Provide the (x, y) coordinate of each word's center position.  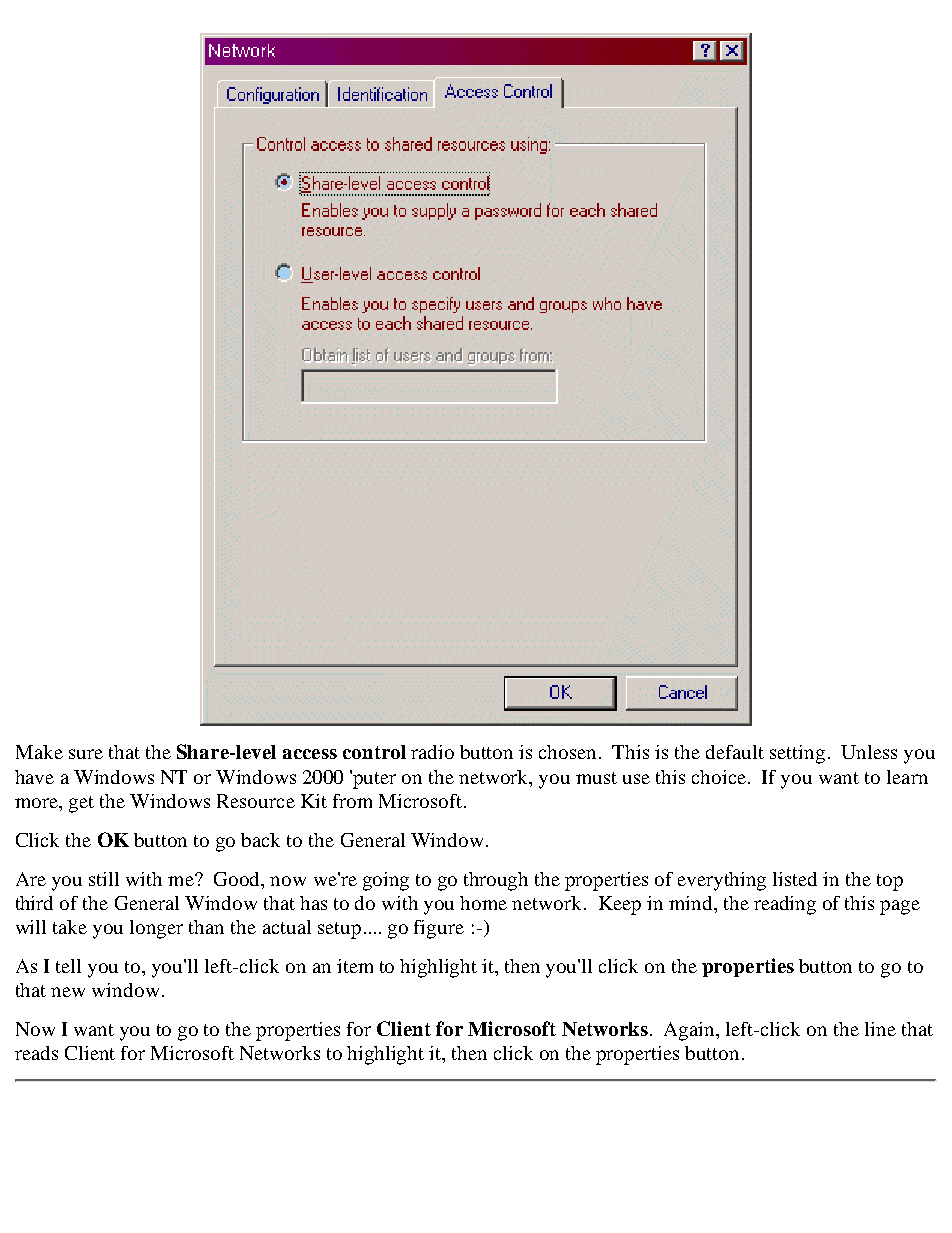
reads (36, 1053)
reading (785, 905)
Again (691, 1031)
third (34, 903)
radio (432, 752)
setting (797, 754)
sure (86, 754)
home (483, 903)
